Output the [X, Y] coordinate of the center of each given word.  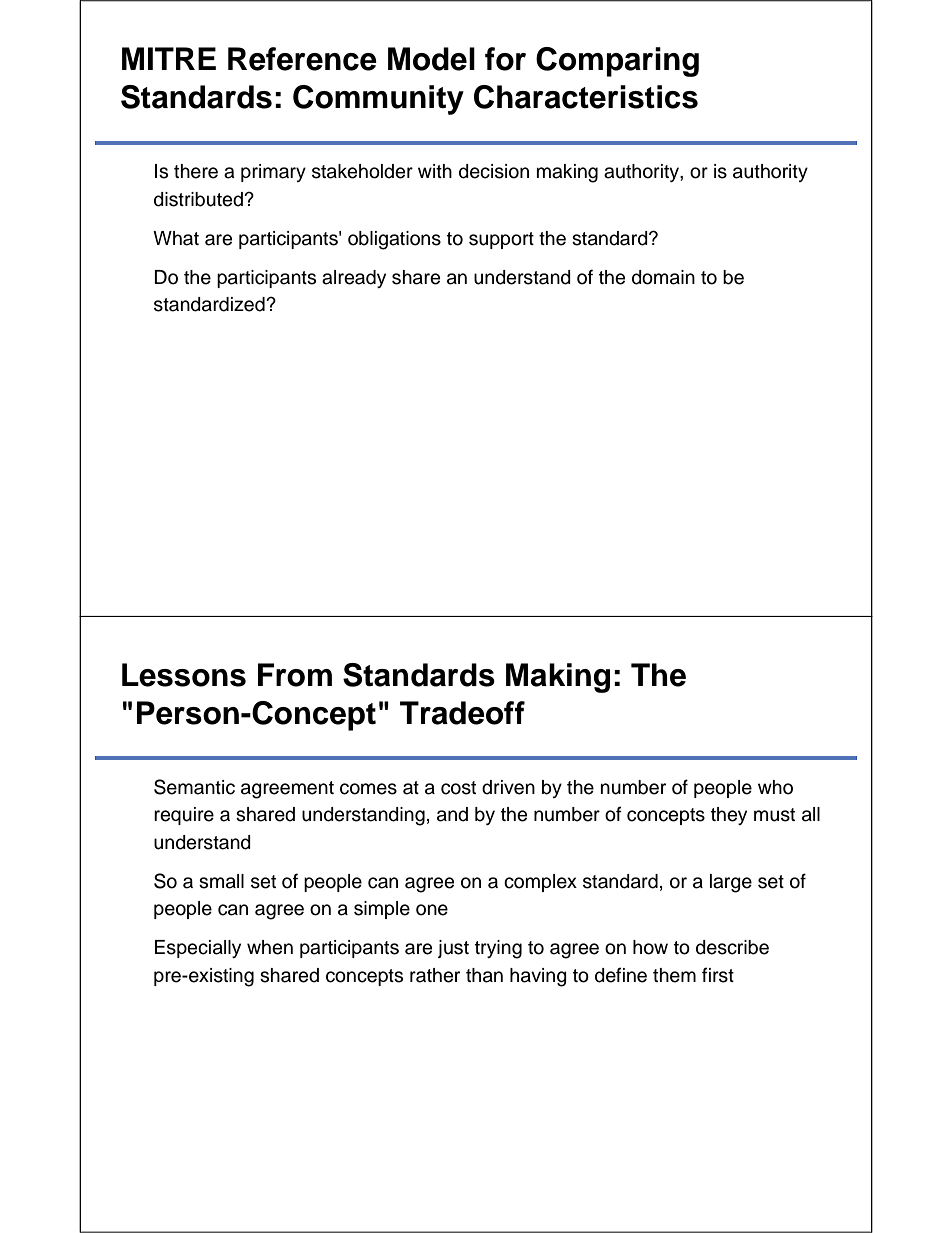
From [295, 675]
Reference [302, 59]
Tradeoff [462, 713]
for [505, 59]
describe [732, 947]
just [453, 949]
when [270, 947]
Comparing [617, 62]
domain [663, 277]
